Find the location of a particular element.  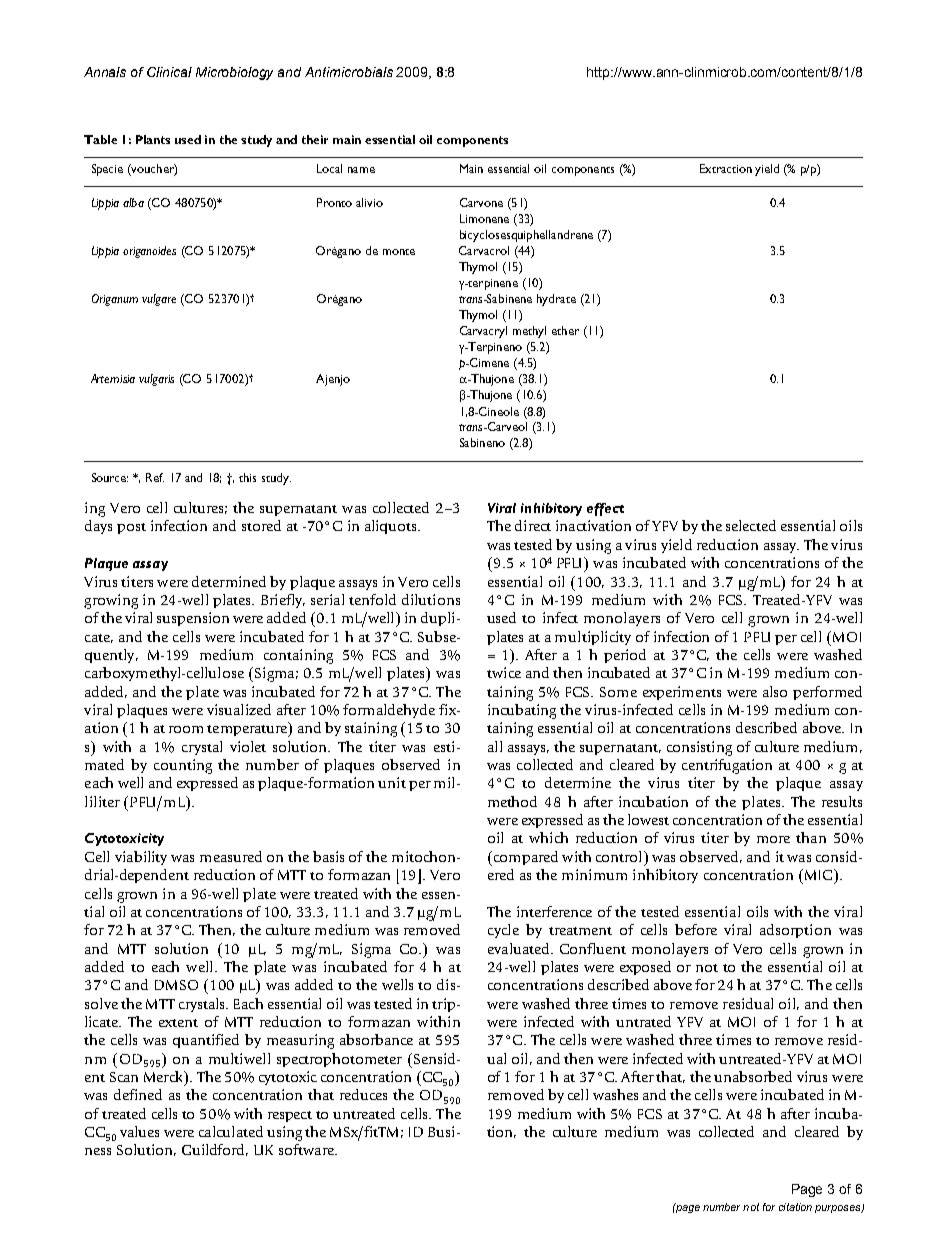

Limonene is located at coordinates (484, 218).
